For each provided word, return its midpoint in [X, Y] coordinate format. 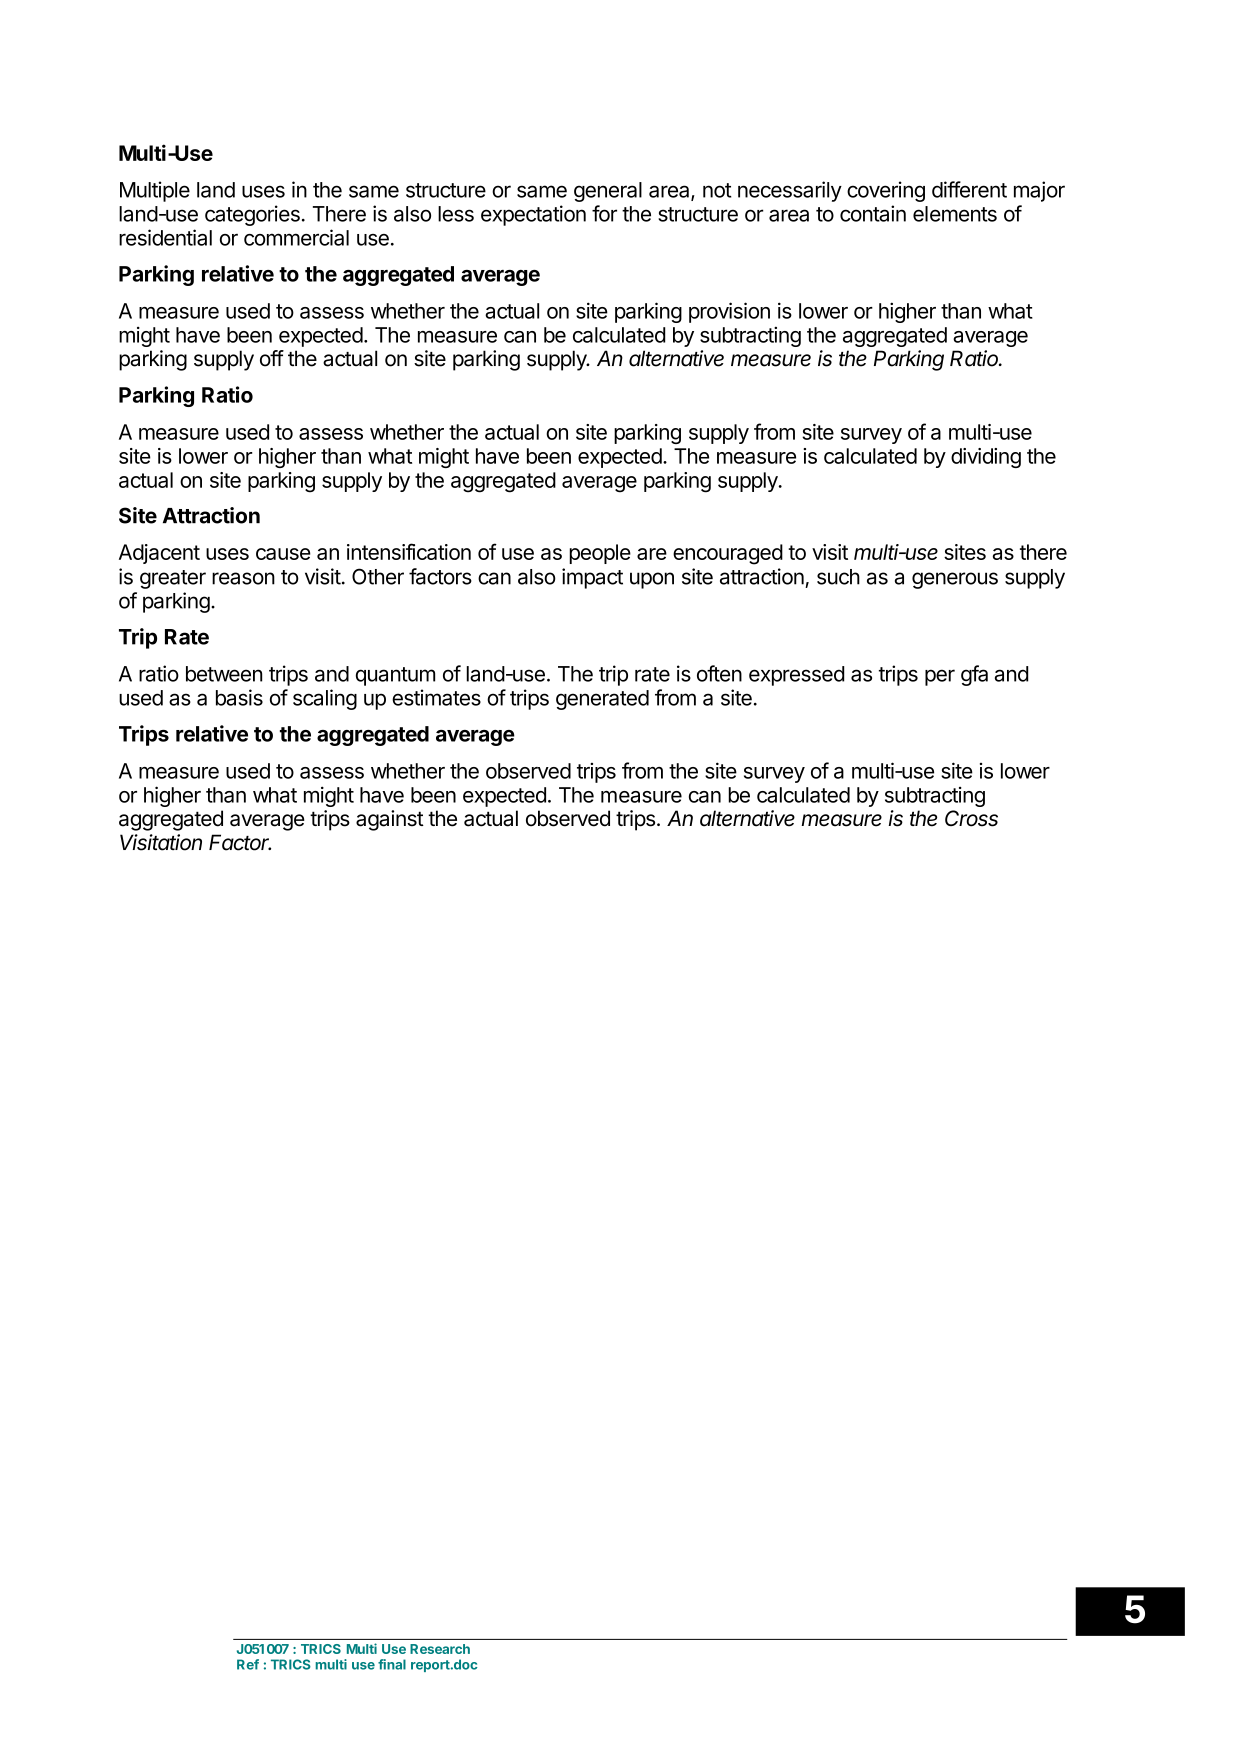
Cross [971, 818]
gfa [974, 675]
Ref [248, 1664]
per [940, 677]
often [719, 673]
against [390, 820]
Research [440, 1649]
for [604, 213]
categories [252, 215]
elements [955, 214]
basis [239, 697]
